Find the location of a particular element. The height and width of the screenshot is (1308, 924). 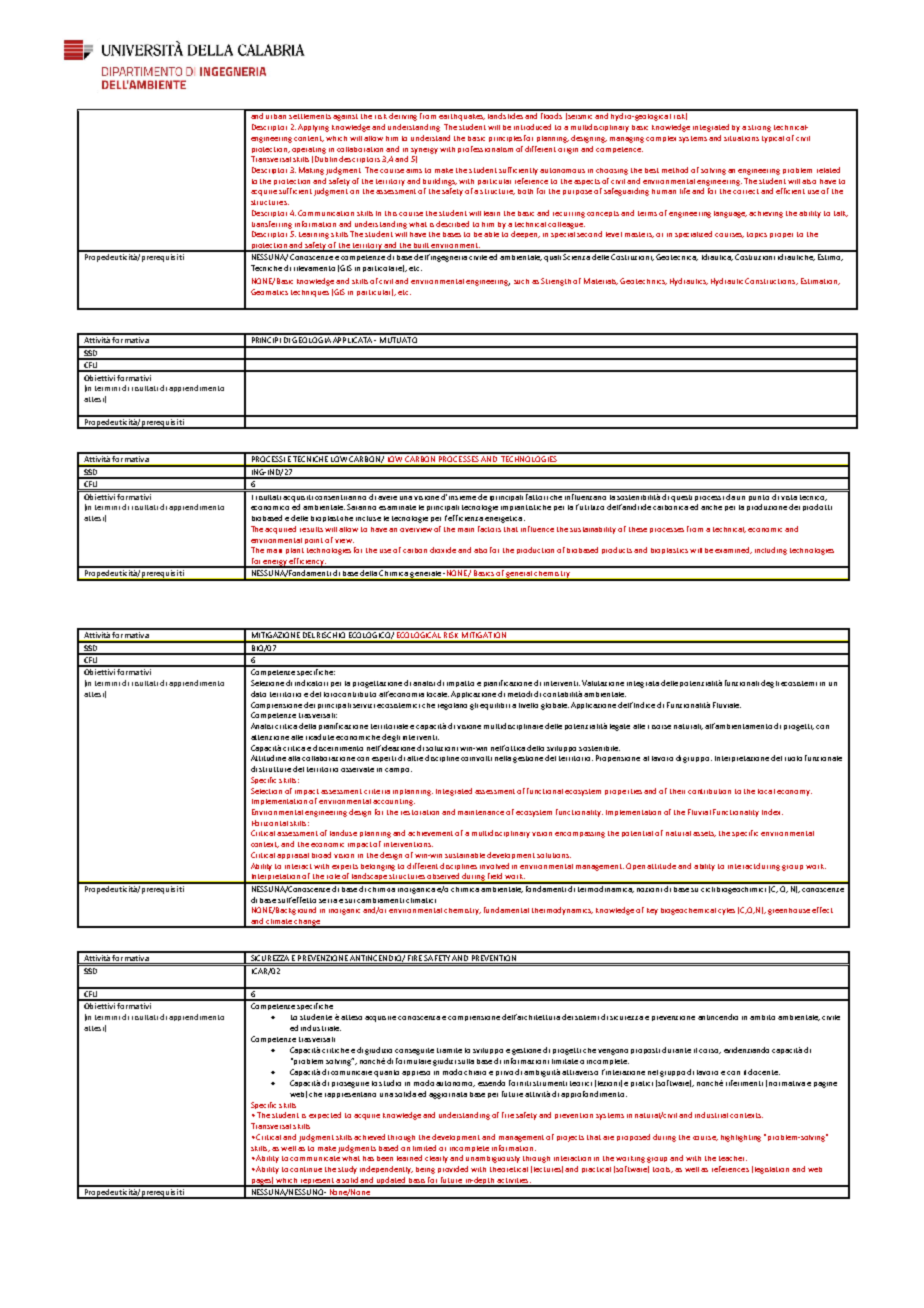

projects is located at coordinates (570, 1138).
